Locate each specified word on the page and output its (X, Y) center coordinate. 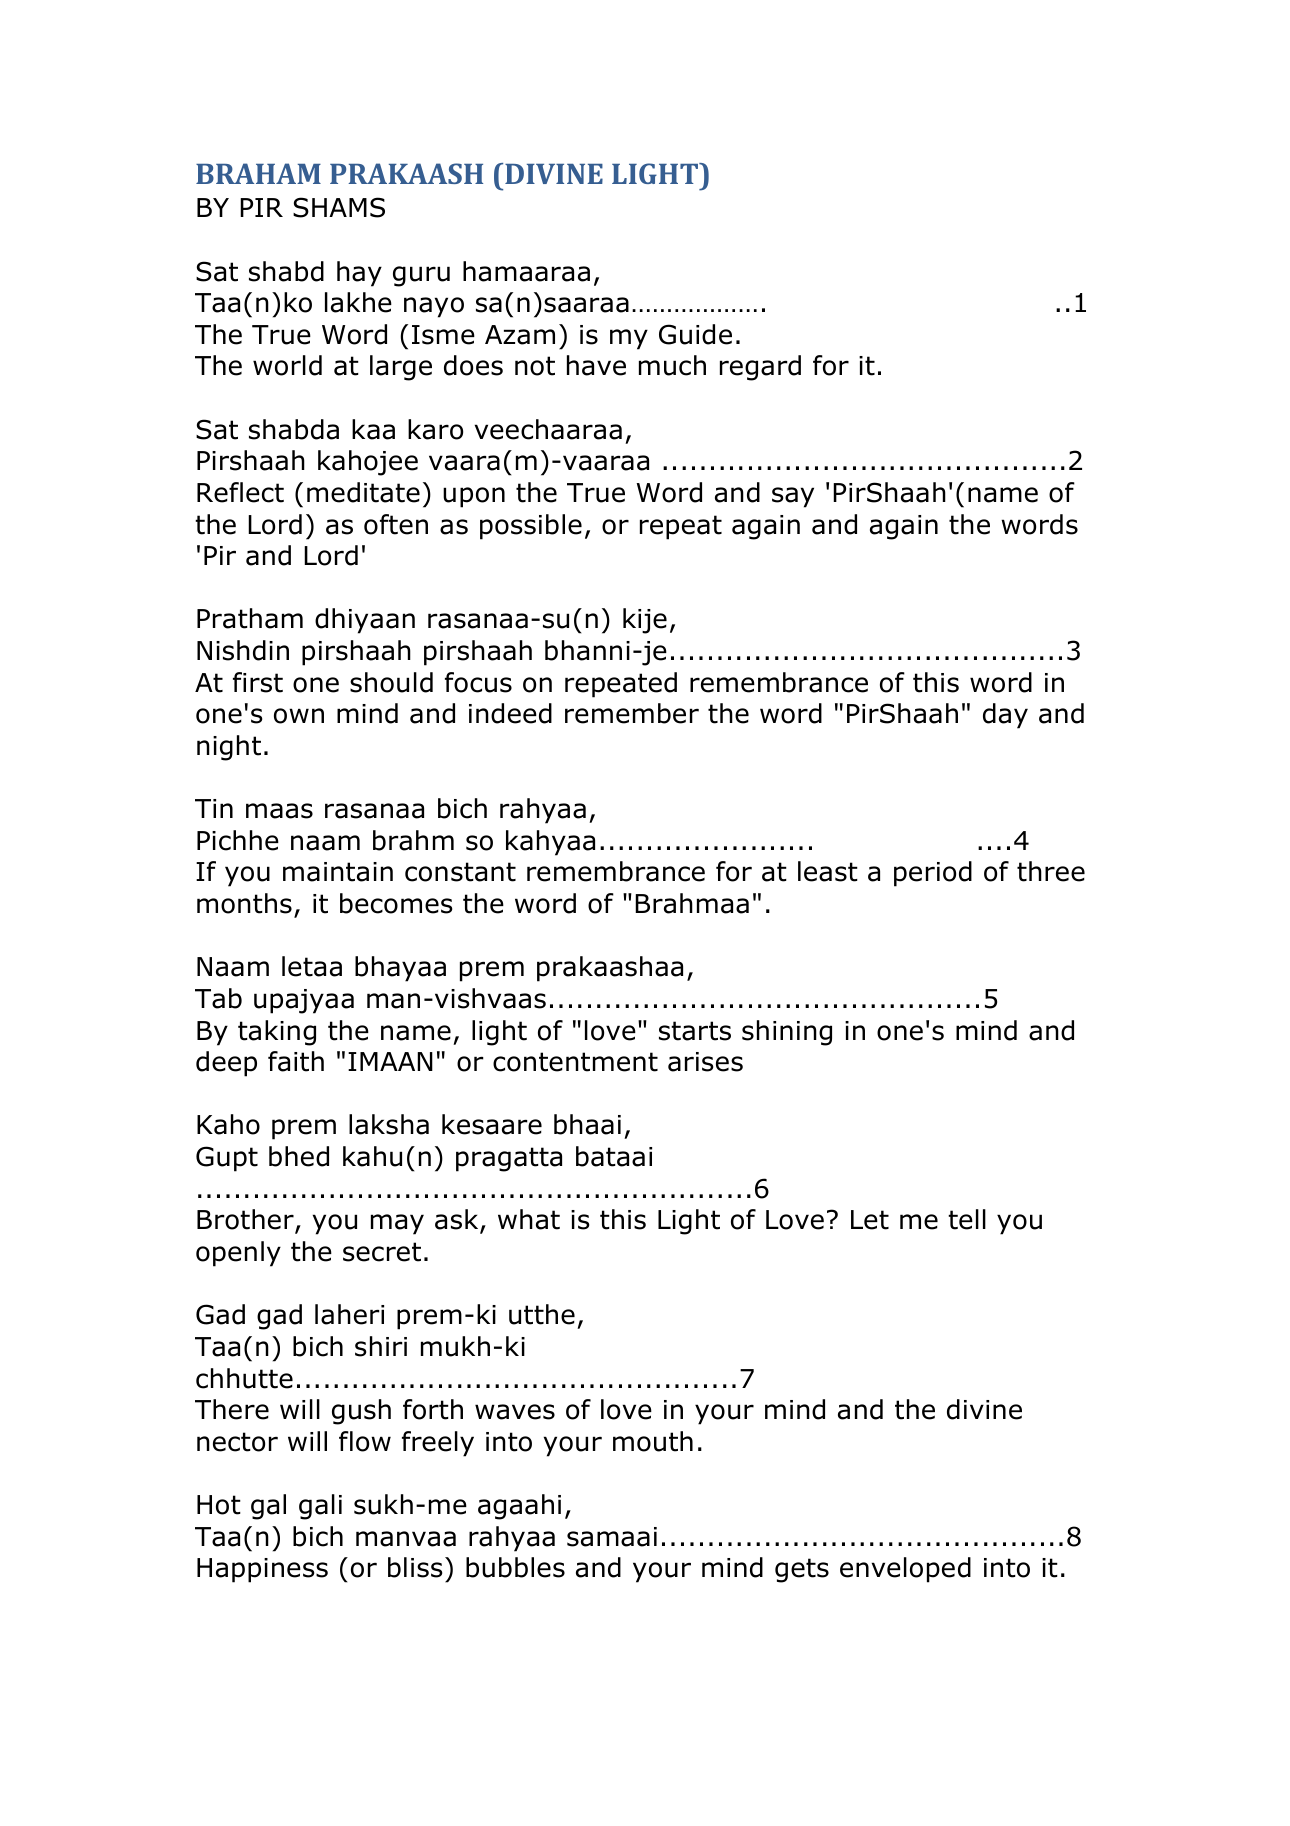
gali (320, 1507)
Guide (695, 334)
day (1005, 716)
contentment (575, 1062)
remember (632, 713)
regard (760, 368)
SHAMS (339, 207)
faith (296, 1061)
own (299, 716)
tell (967, 1219)
